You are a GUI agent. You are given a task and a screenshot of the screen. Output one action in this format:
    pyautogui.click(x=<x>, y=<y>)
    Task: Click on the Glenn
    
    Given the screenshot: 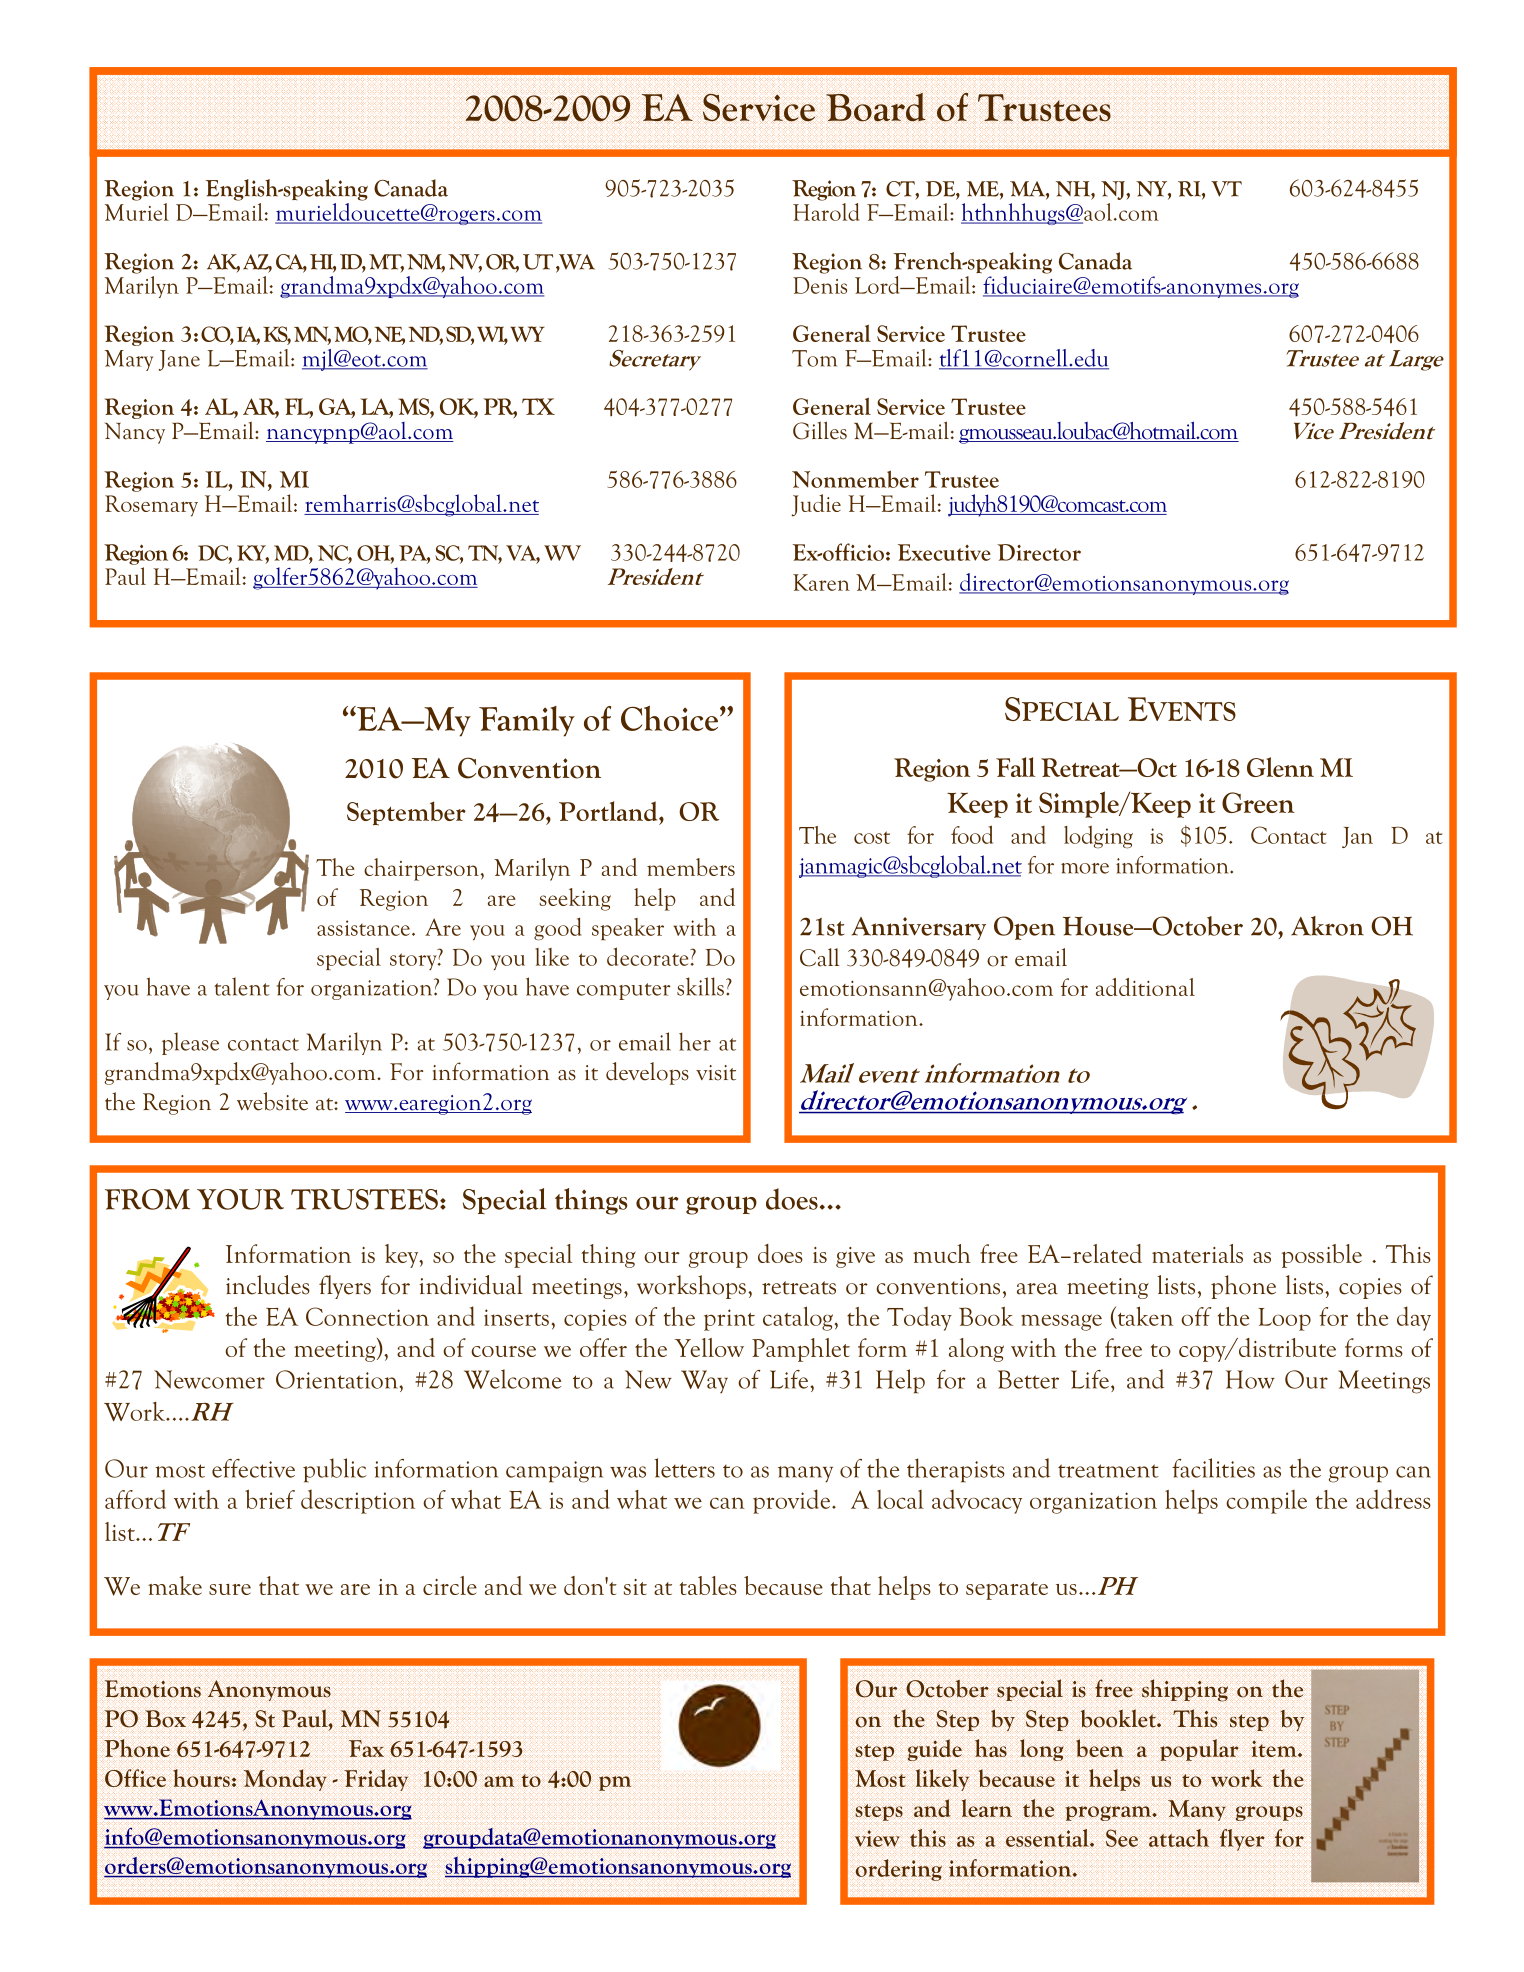 What is the action you would take?
    pyautogui.click(x=1280, y=767)
